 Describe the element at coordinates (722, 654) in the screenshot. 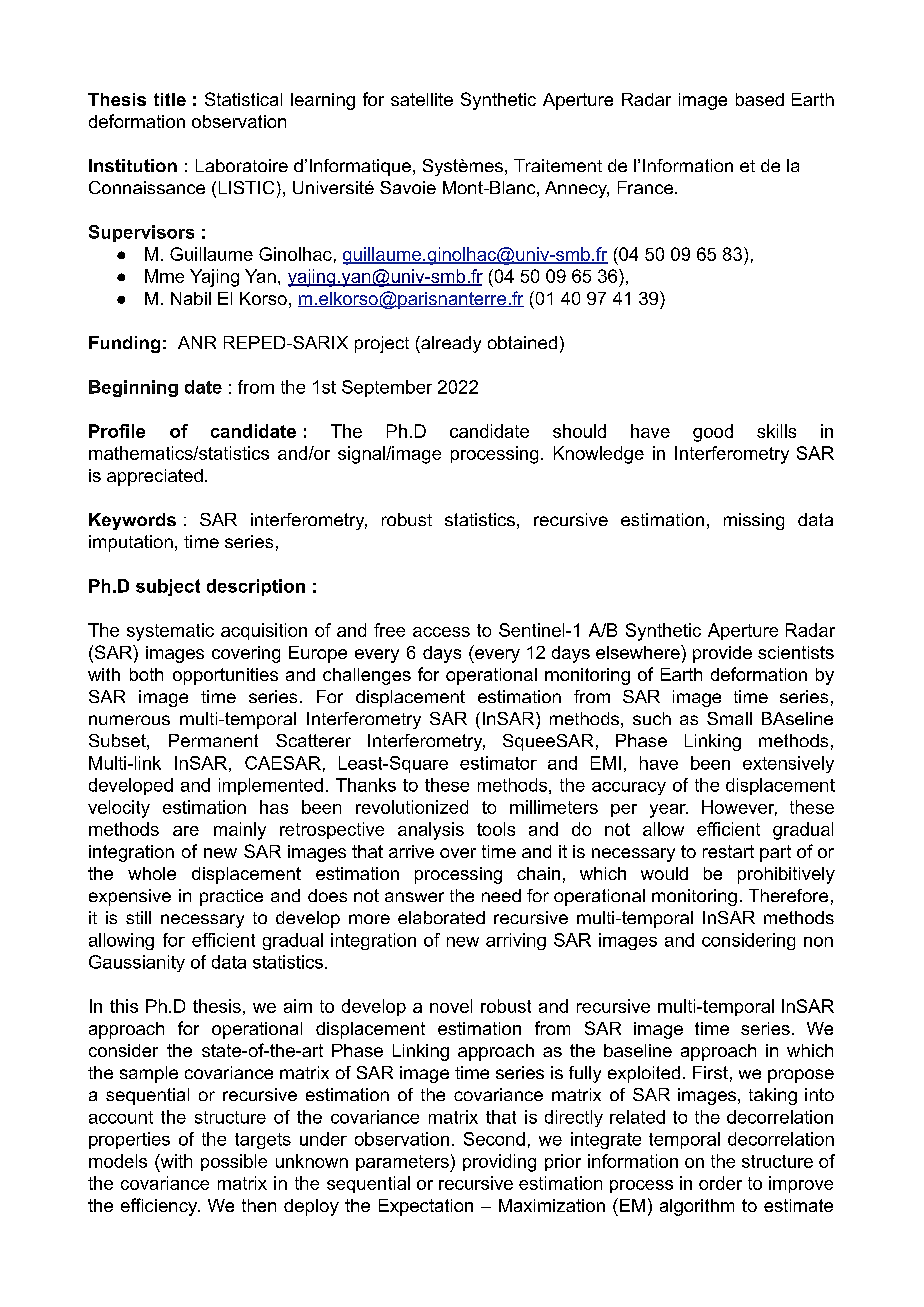

I see `provide` at that location.
